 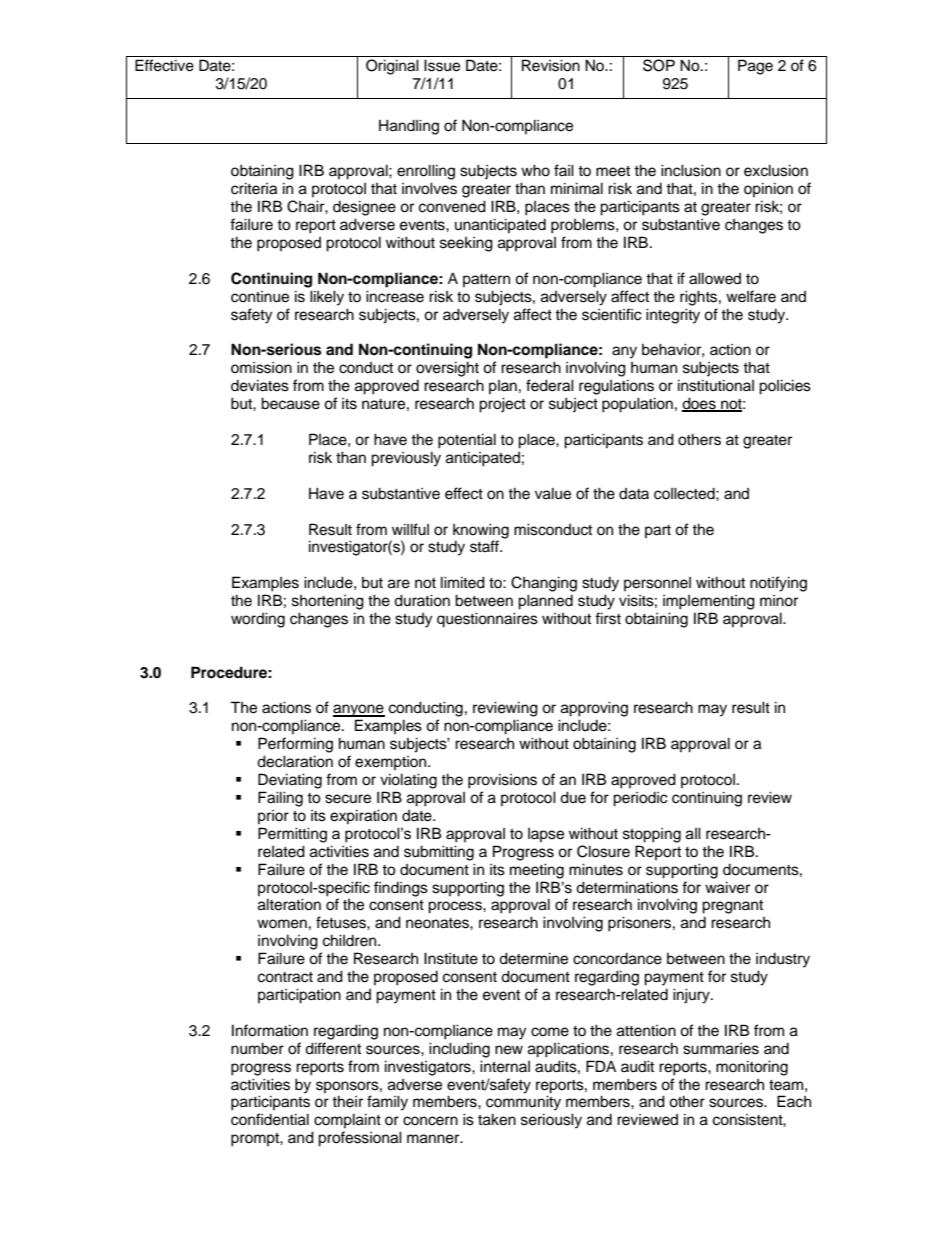 I want to click on implementing, so click(x=709, y=602).
